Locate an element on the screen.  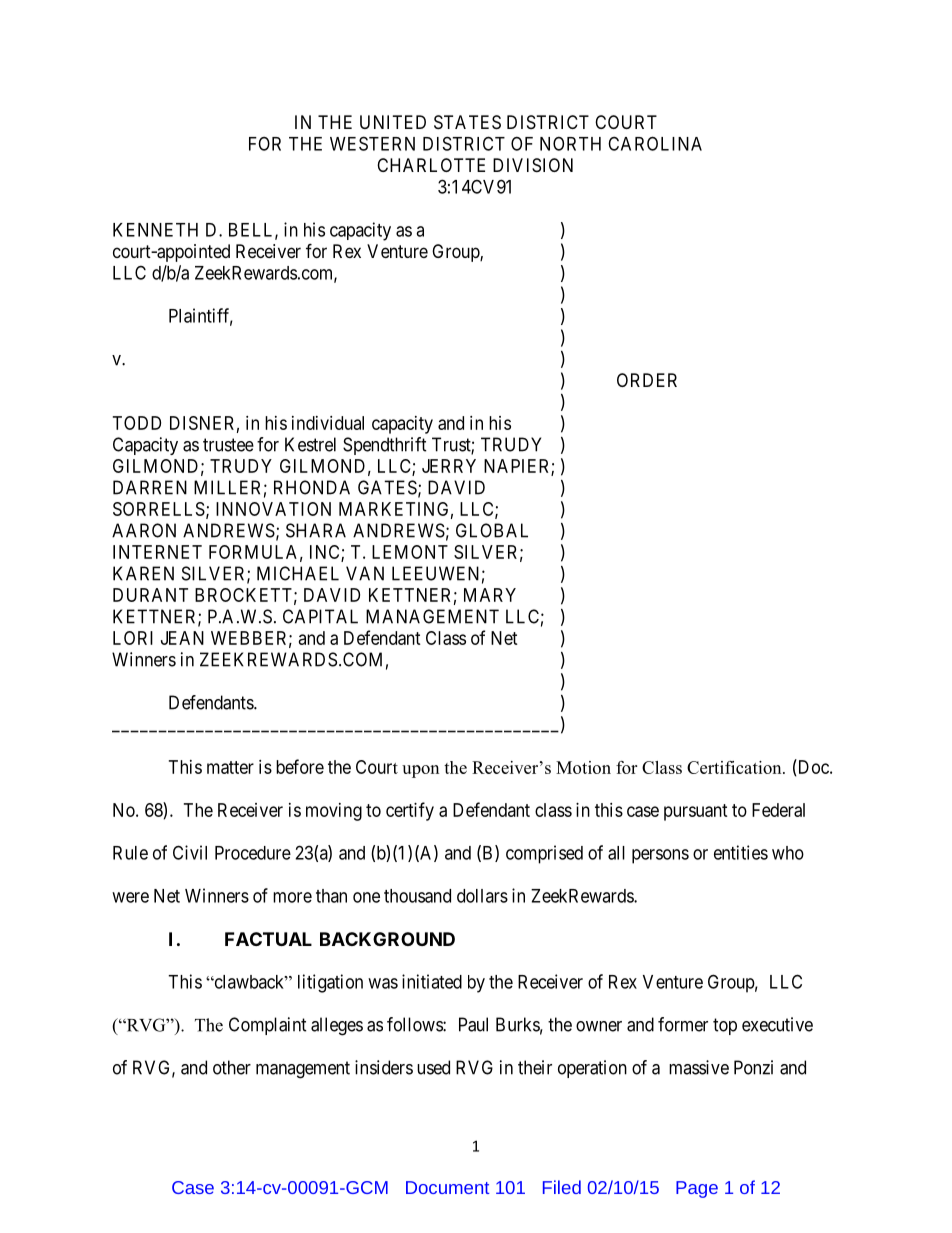
JEAN is located at coordinates (182, 638).
